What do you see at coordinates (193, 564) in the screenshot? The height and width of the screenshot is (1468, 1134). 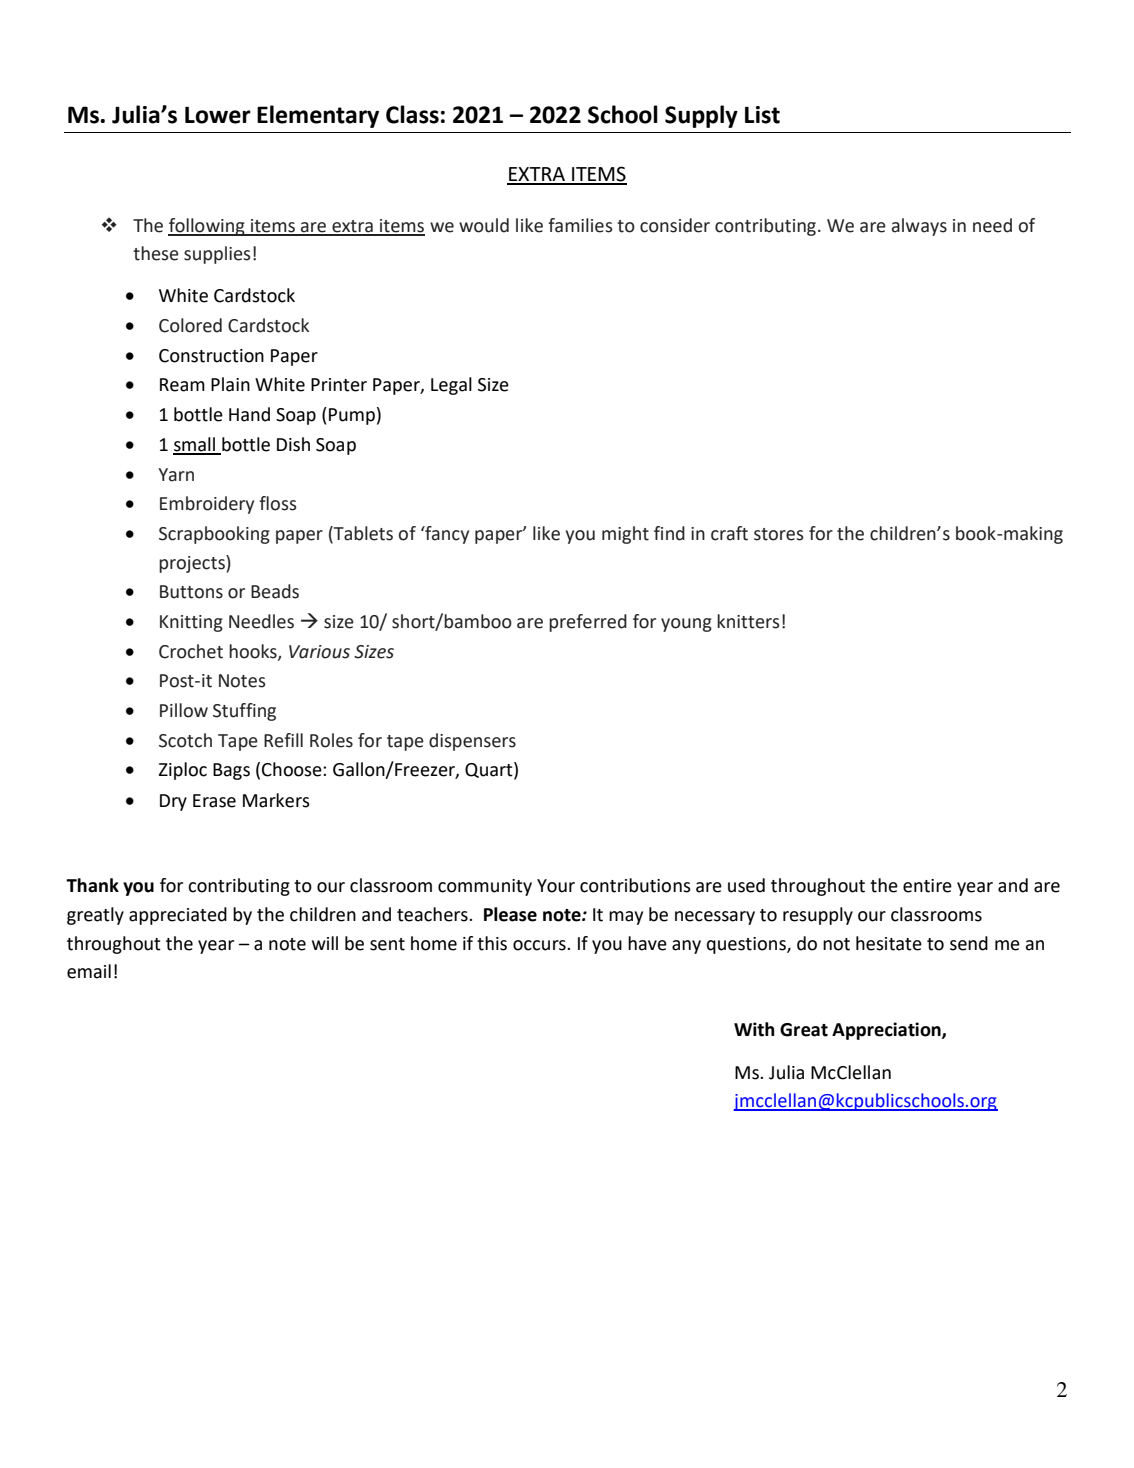 I see `projects` at bounding box center [193, 564].
